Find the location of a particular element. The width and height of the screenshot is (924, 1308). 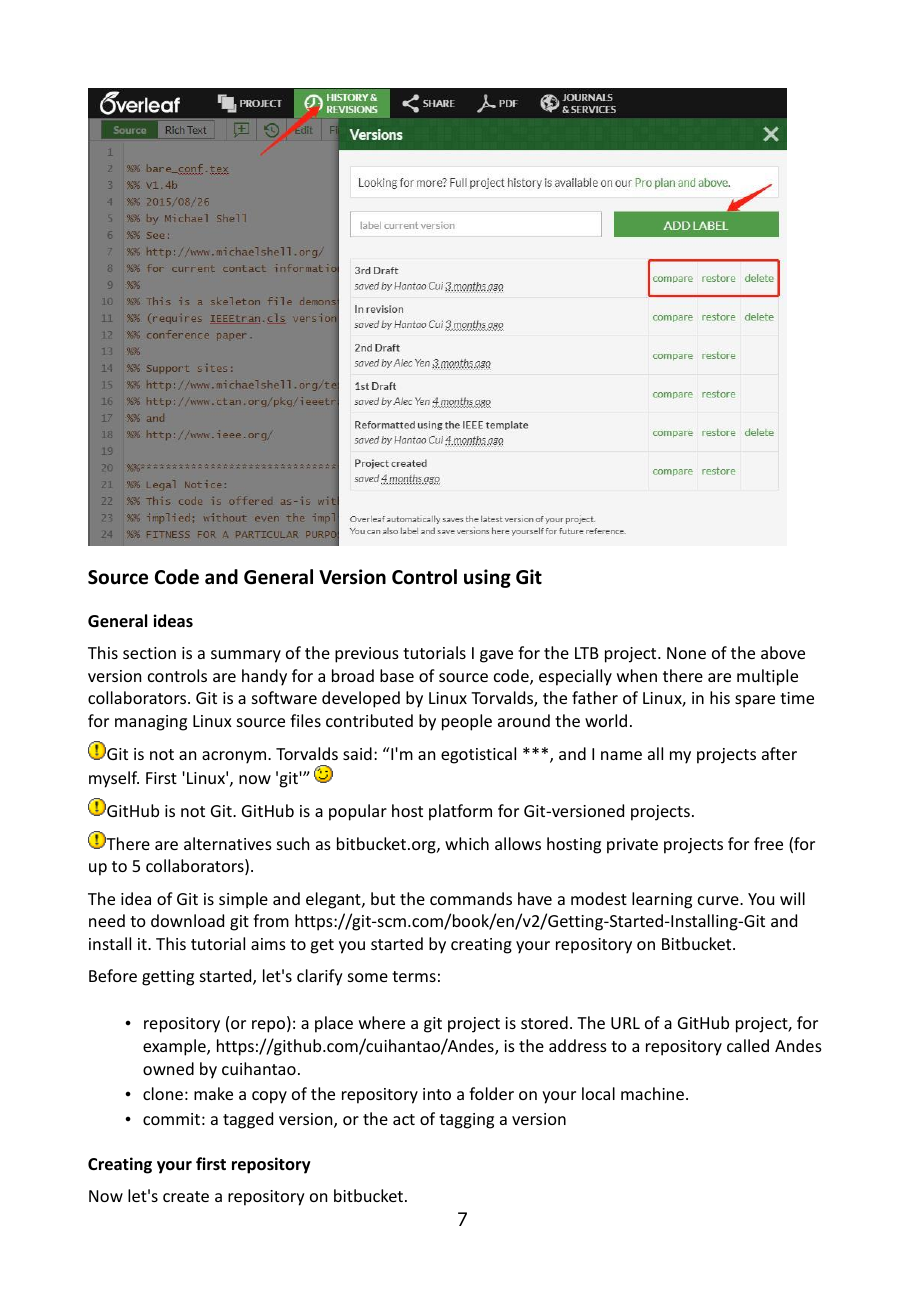

simple is located at coordinates (243, 900).
